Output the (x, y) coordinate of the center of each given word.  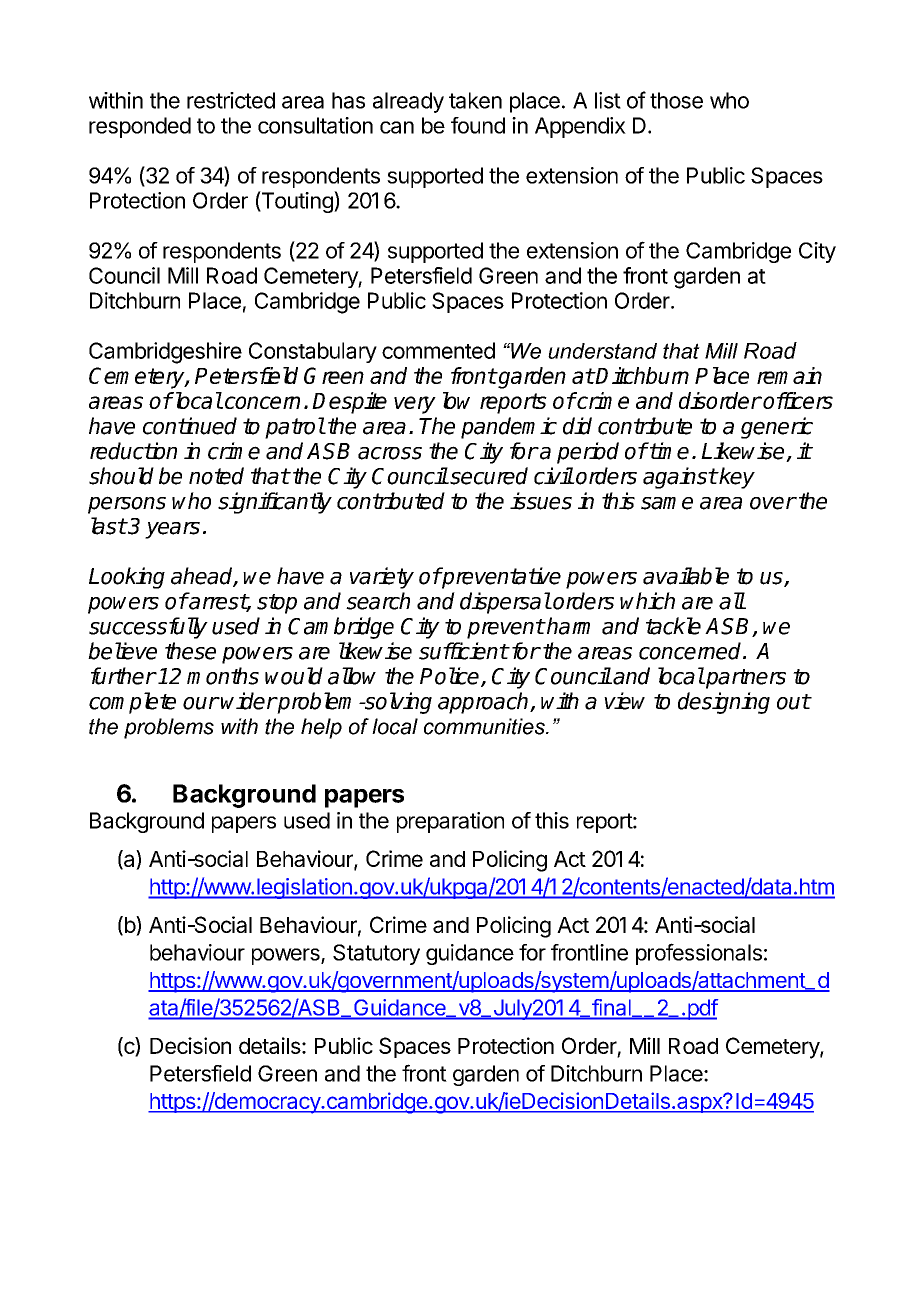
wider (249, 701)
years (172, 530)
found (478, 125)
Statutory (376, 954)
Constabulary (313, 352)
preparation (450, 822)
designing (724, 703)
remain (789, 375)
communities (485, 726)
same (667, 503)
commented (438, 350)
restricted (231, 100)
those (676, 100)
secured (488, 476)
